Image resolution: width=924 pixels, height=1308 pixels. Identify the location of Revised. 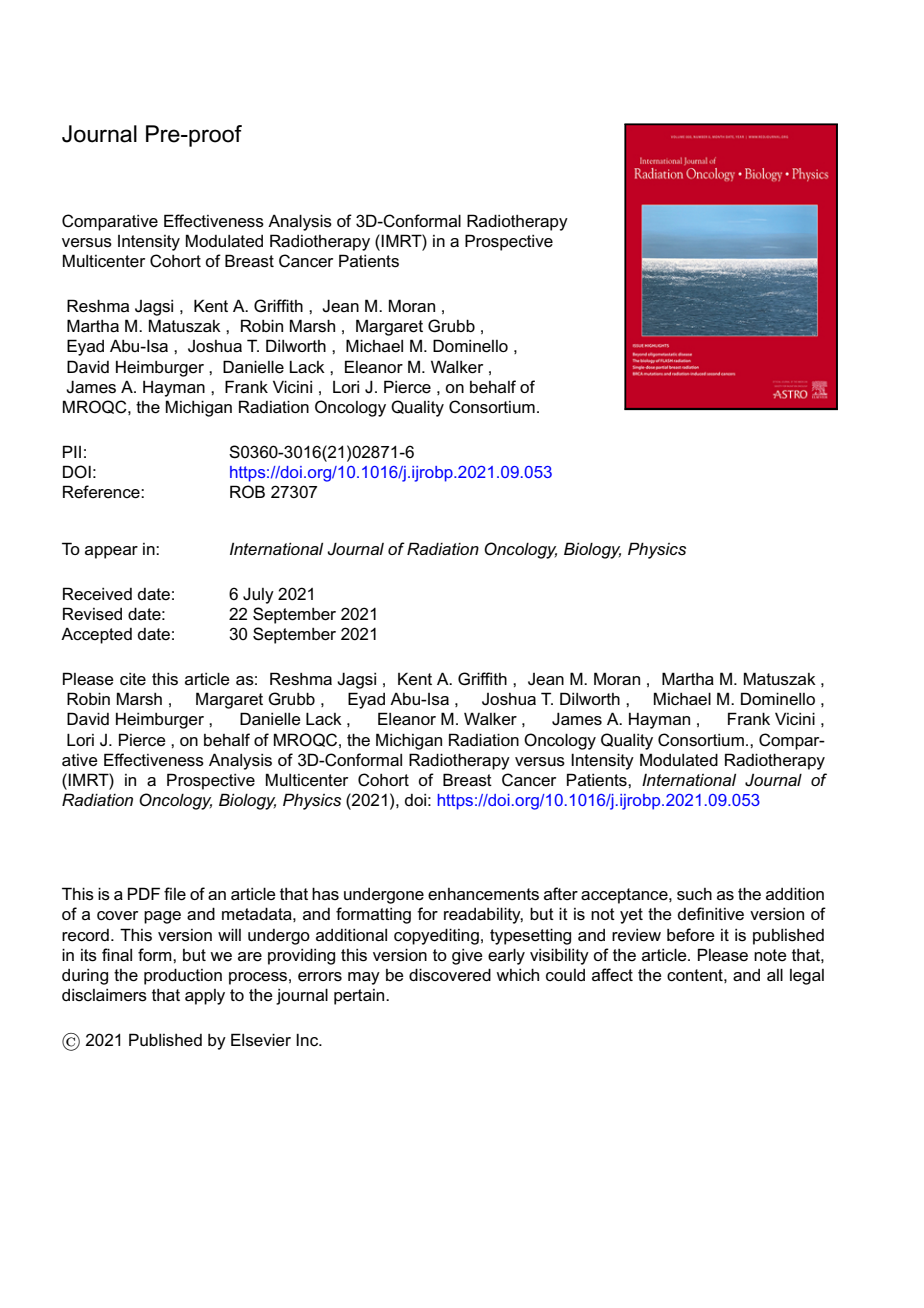
(92, 614).
